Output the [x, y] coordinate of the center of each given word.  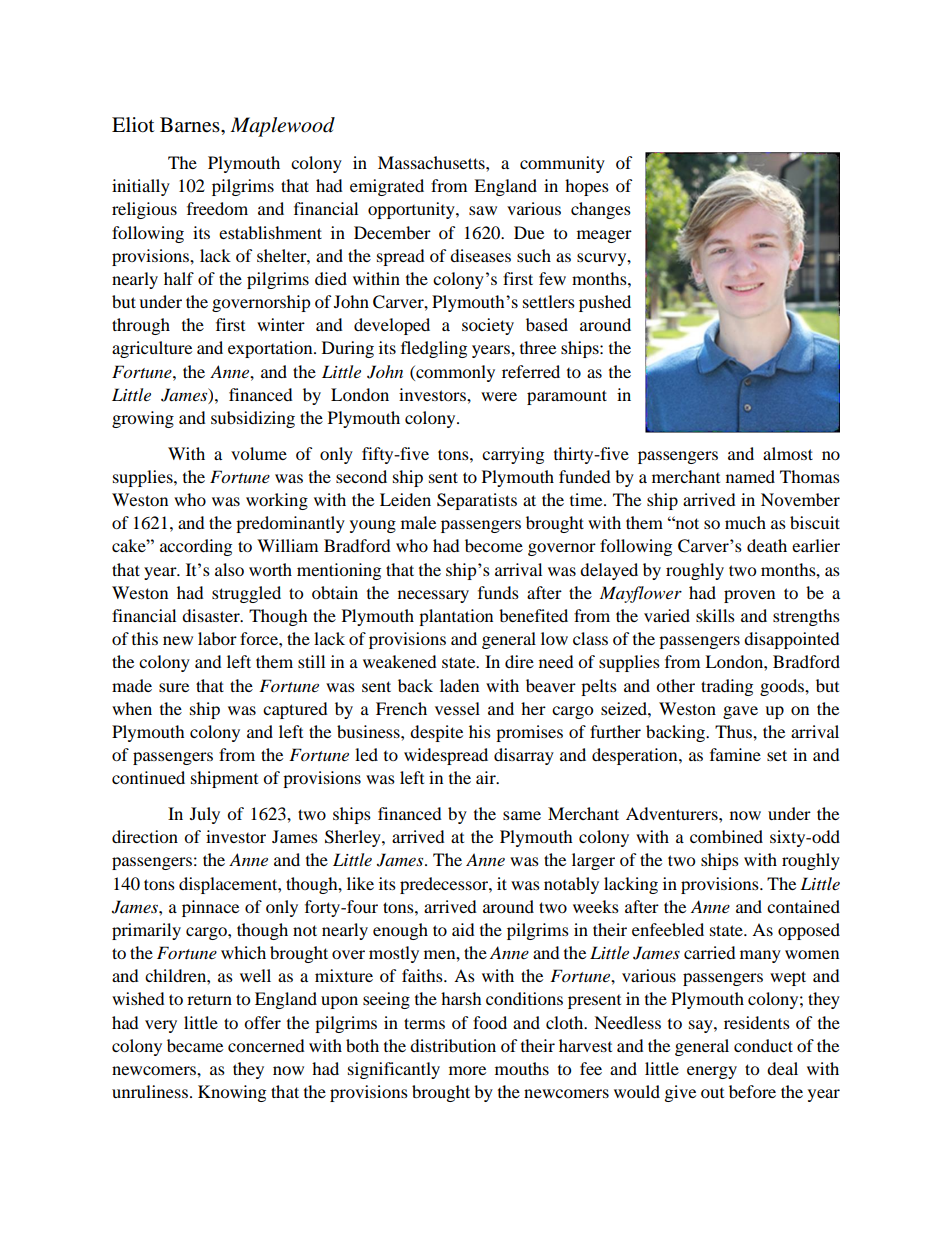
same [522, 815]
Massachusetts [432, 162]
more [467, 1070]
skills [715, 615]
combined [726, 836]
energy [712, 1072]
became [195, 1045]
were [499, 396]
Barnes [191, 125]
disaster [212, 615]
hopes [587, 187]
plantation [456, 617]
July [205, 815]
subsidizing [253, 419]
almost [788, 453]
